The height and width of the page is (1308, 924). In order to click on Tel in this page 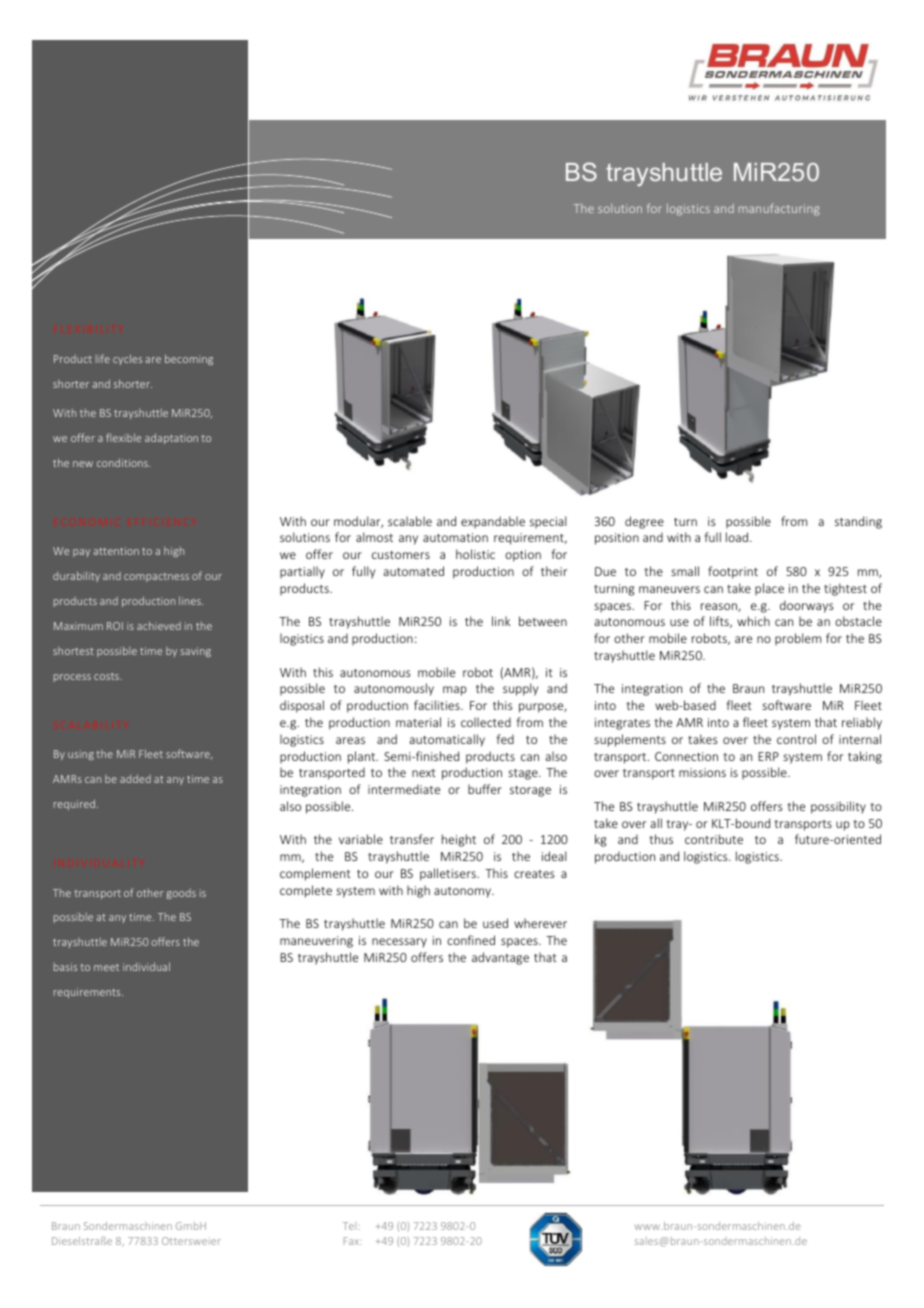, I will do `click(351, 1226)`.
